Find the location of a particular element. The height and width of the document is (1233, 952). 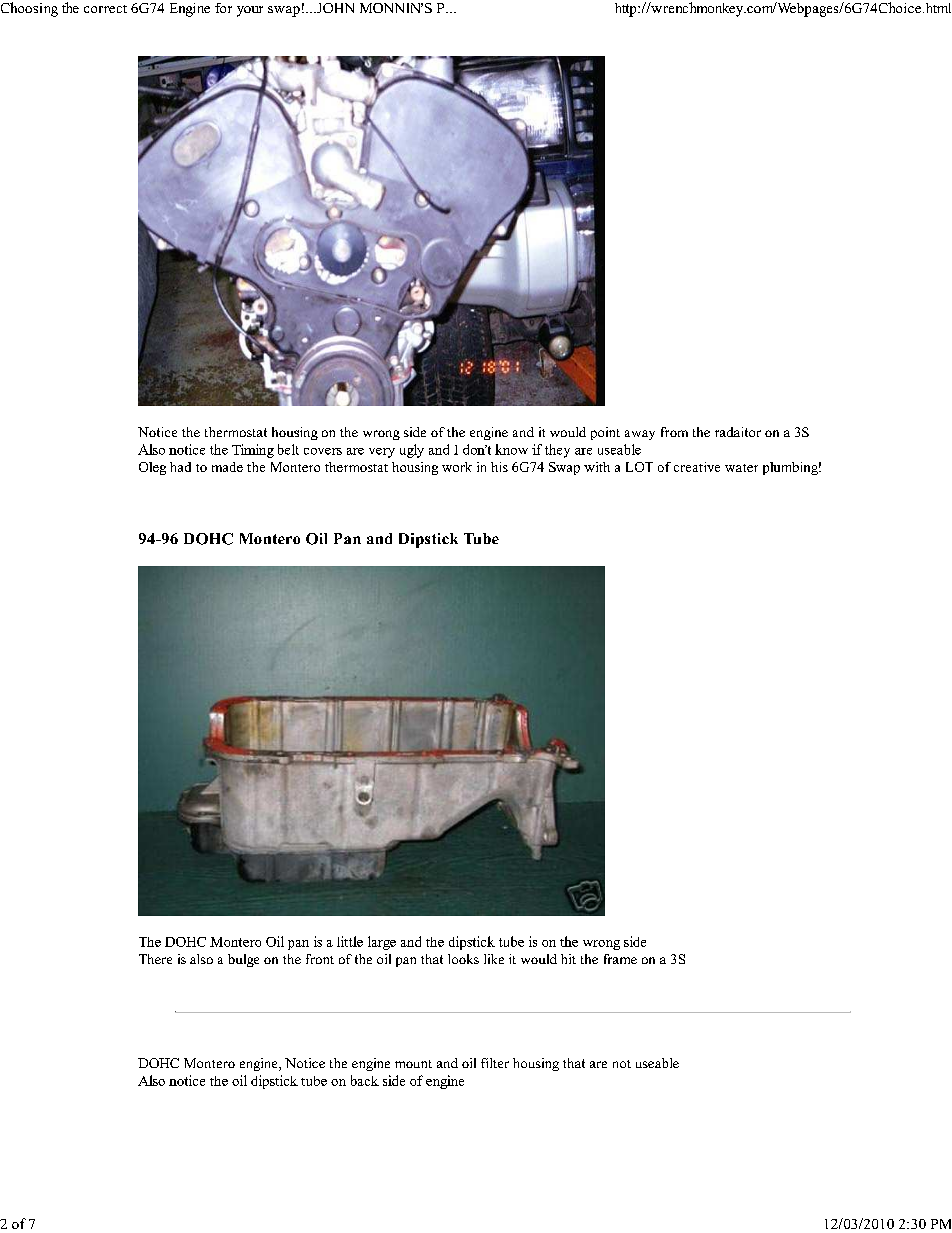

large is located at coordinates (382, 943).
